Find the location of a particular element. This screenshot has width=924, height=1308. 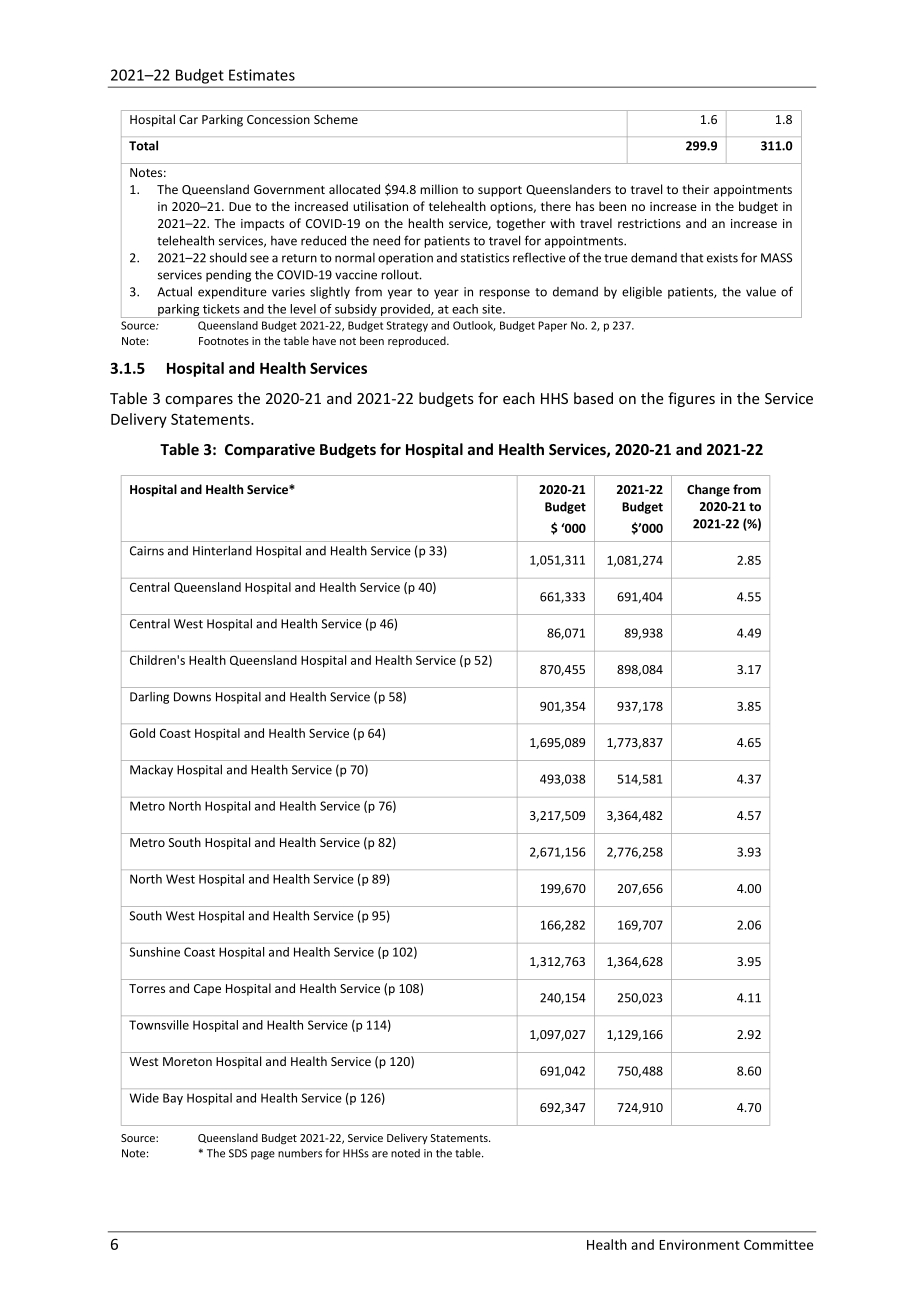

compares is located at coordinates (199, 401).
